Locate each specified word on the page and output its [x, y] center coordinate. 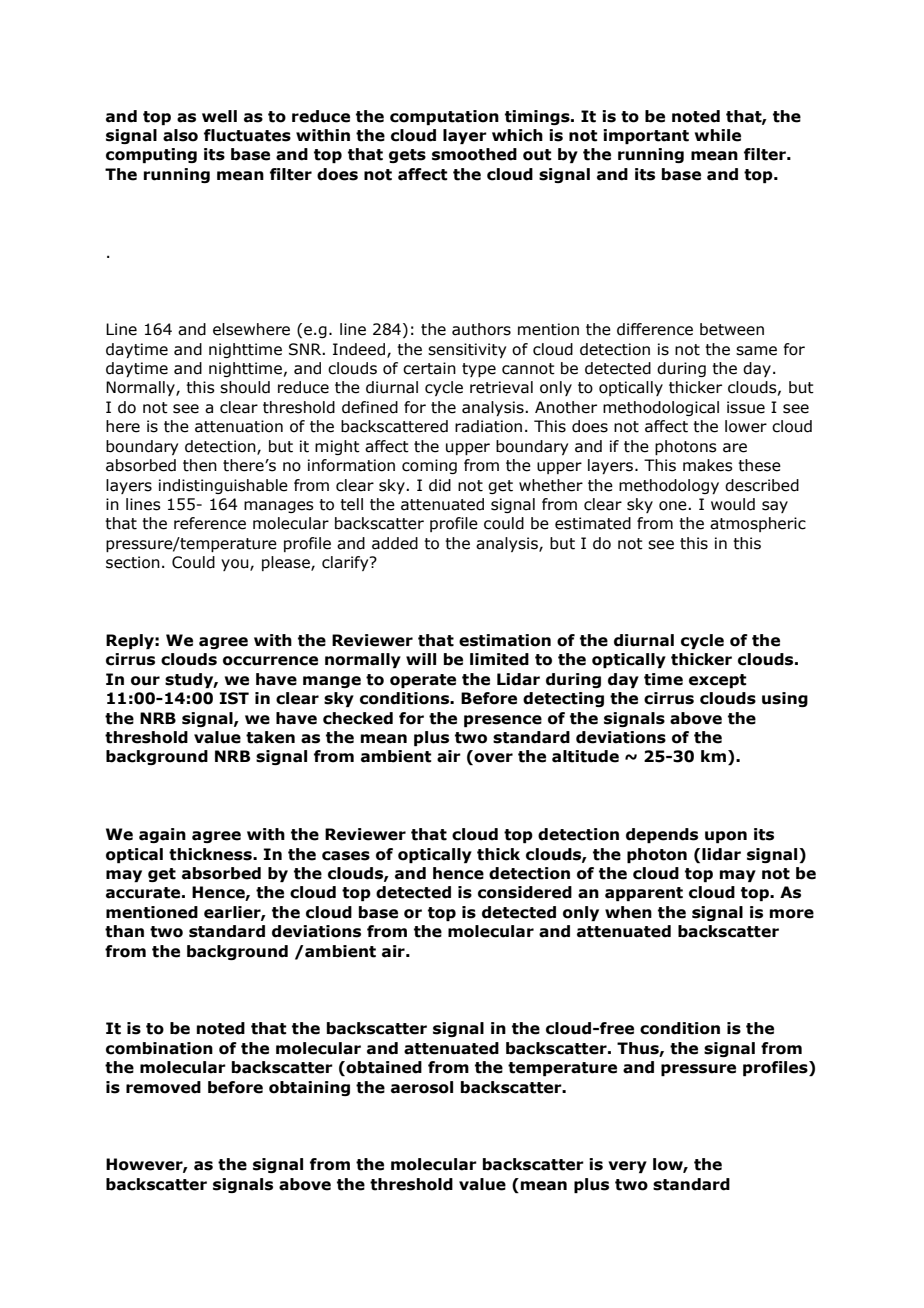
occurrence [270, 661]
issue [746, 407]
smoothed [474, 154]
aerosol [422, 1087]
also [180, 135]
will [421, 659]
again [162, 835]
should [245, 387]
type [479, 370]
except [718, 681]
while [718, 135]
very [627, 1167]
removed [163, 1087]
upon [726, 837]
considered [525, 892]
